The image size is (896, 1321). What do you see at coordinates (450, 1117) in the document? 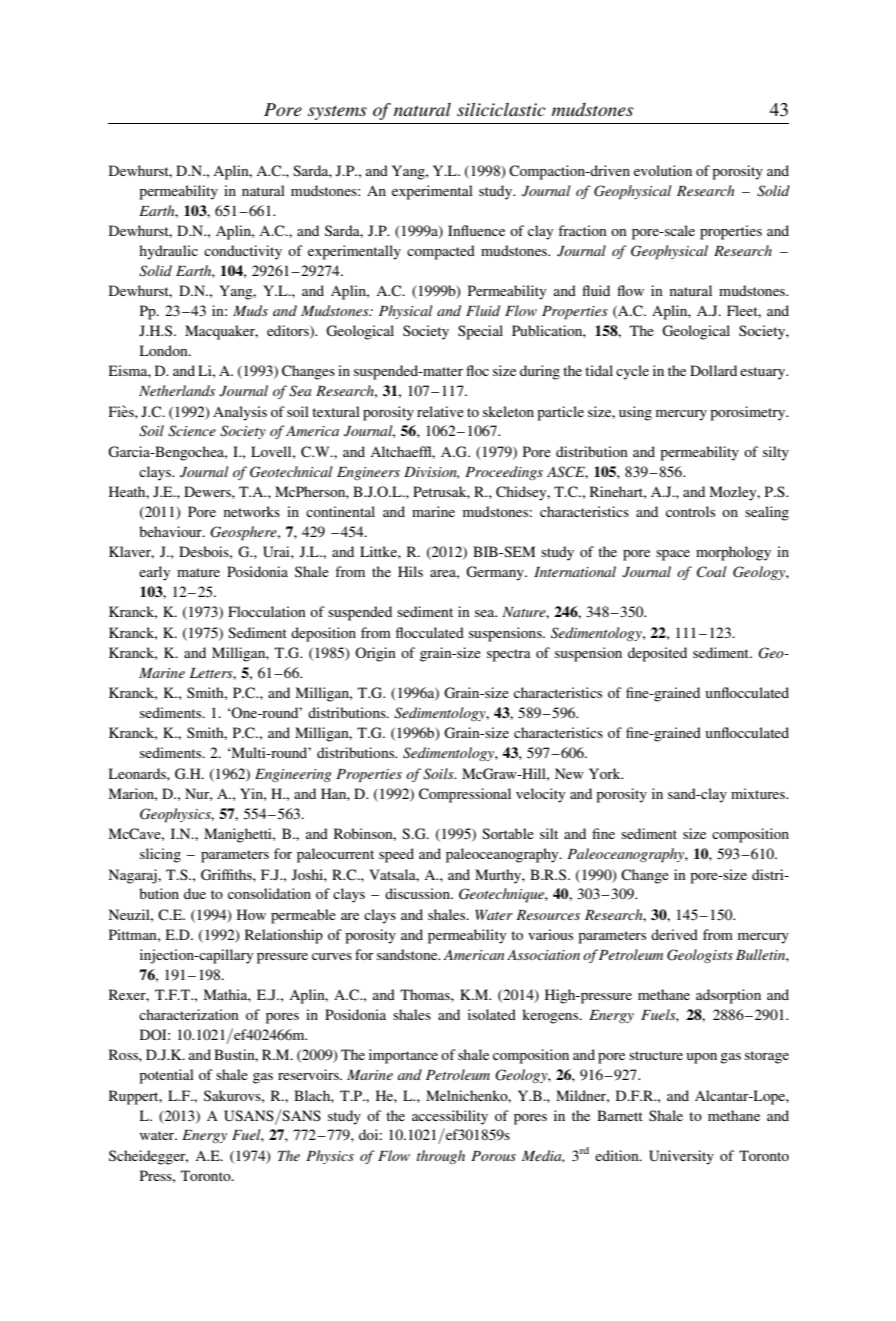
I see `accessibility` at bounding box center [450, 1117].
